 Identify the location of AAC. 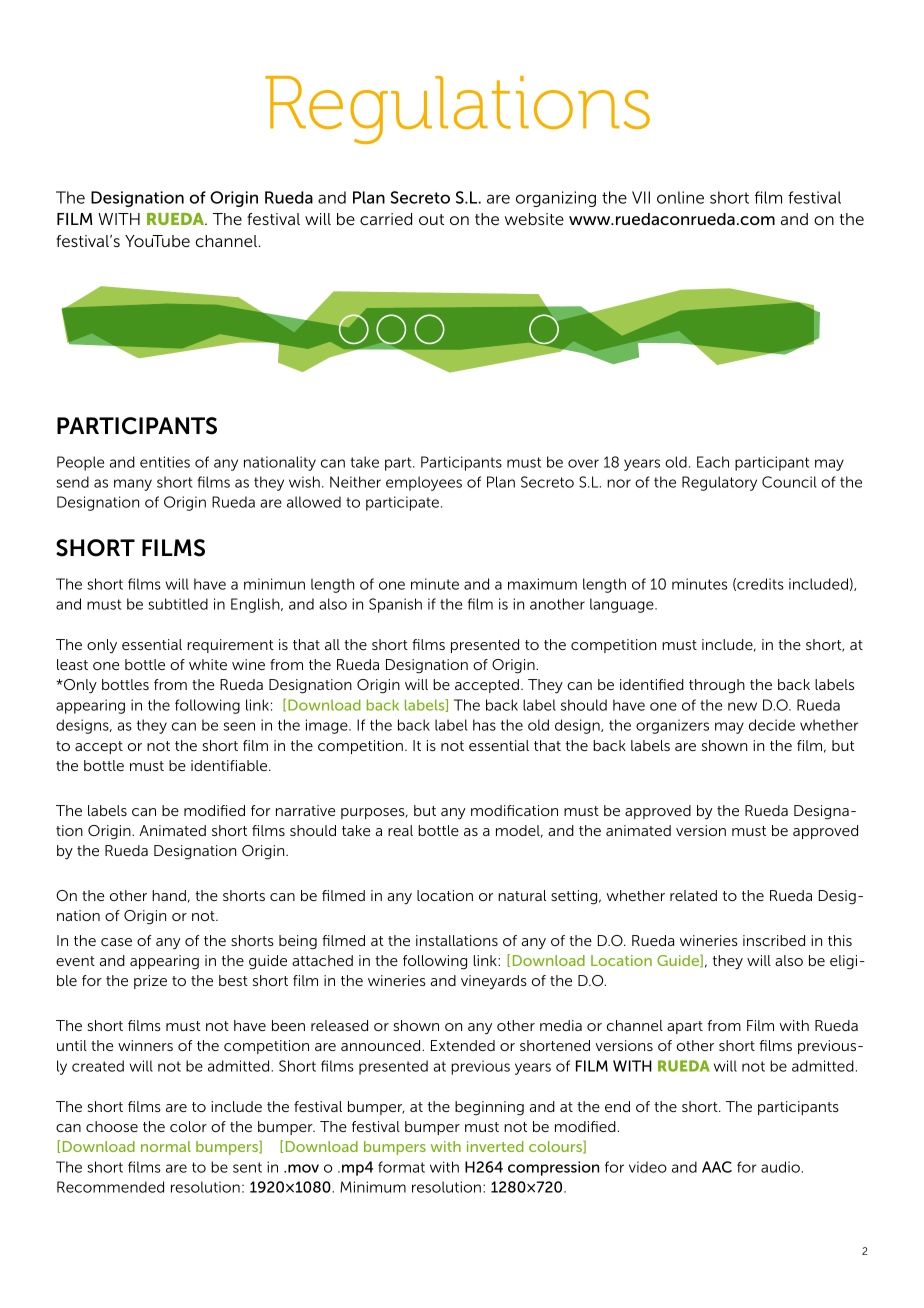
(717, 1167).
